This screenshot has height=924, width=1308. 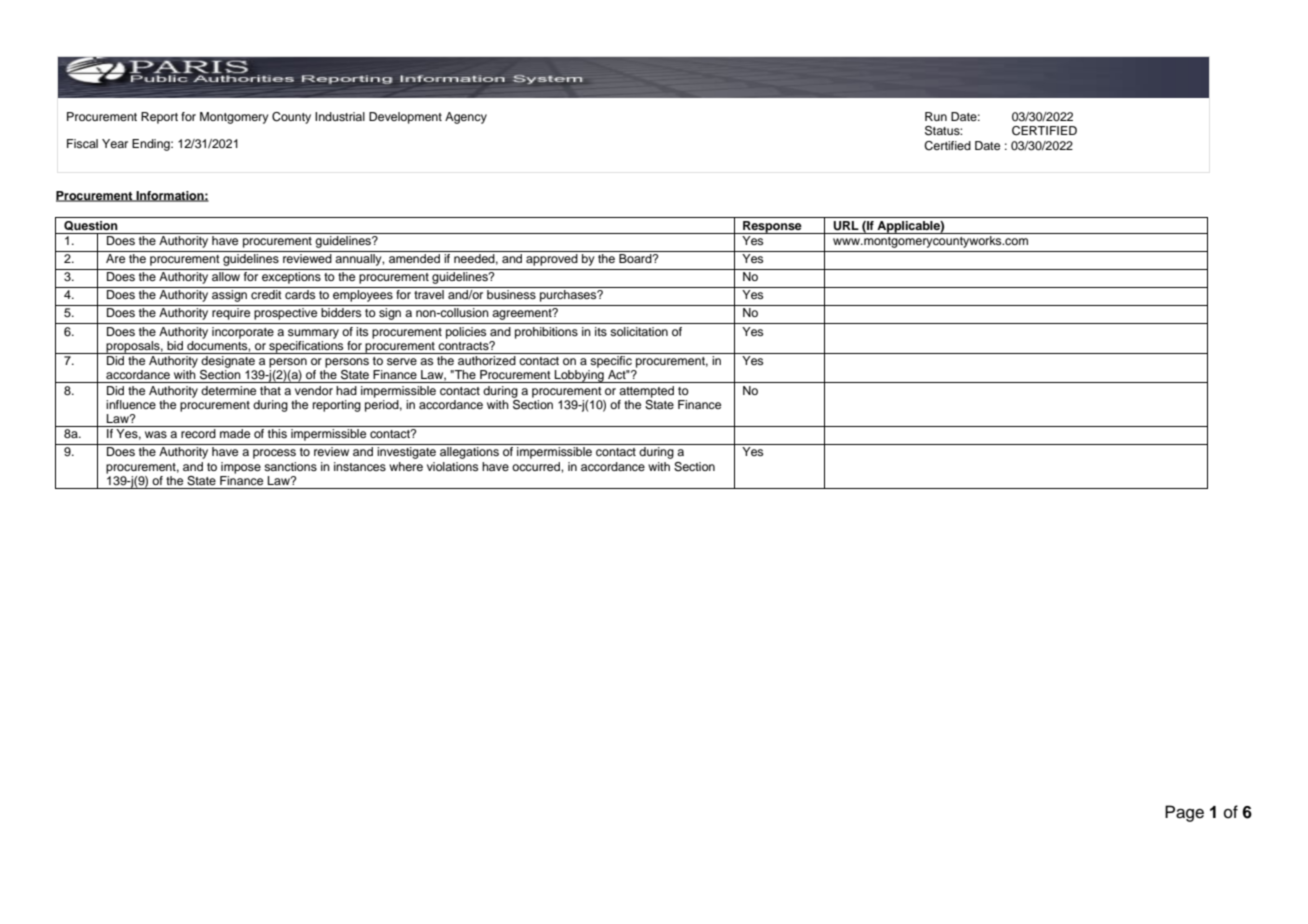 What do you see at coordinates (466, 118) in the screenshot?
I see `Agency` at bounding box center [466, 118].
